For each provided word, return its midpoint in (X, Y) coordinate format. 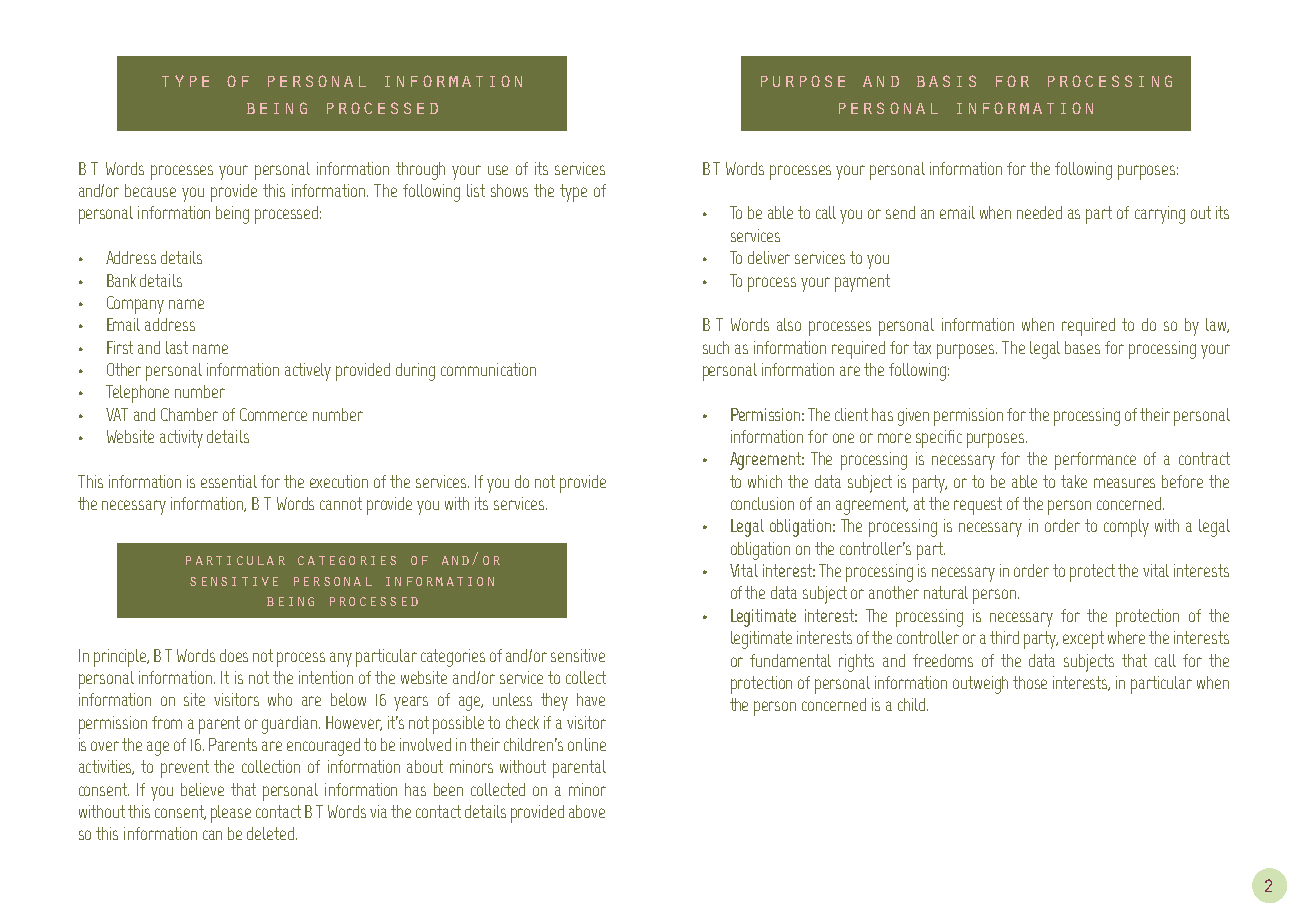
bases (1082, 347)
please (231, 814)
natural (946, 592)
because (150, 190)
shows (509, 190)
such (716, 347)
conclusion (762, 503)
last (177, 347)
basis (946, 81)
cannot (341, 503)
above (587, 811)
